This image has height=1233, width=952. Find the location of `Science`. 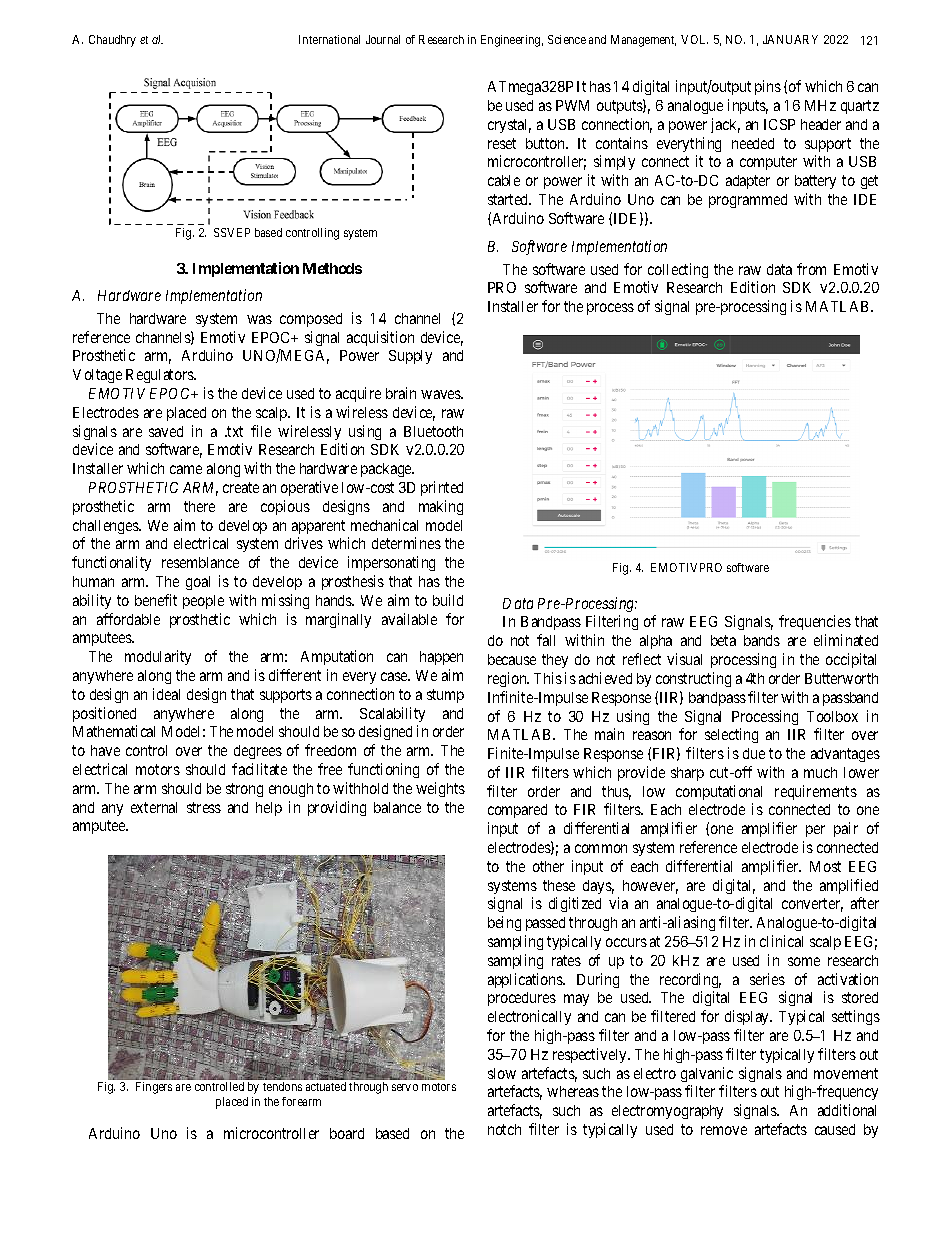

Science is located at coordinates (567, 39).
